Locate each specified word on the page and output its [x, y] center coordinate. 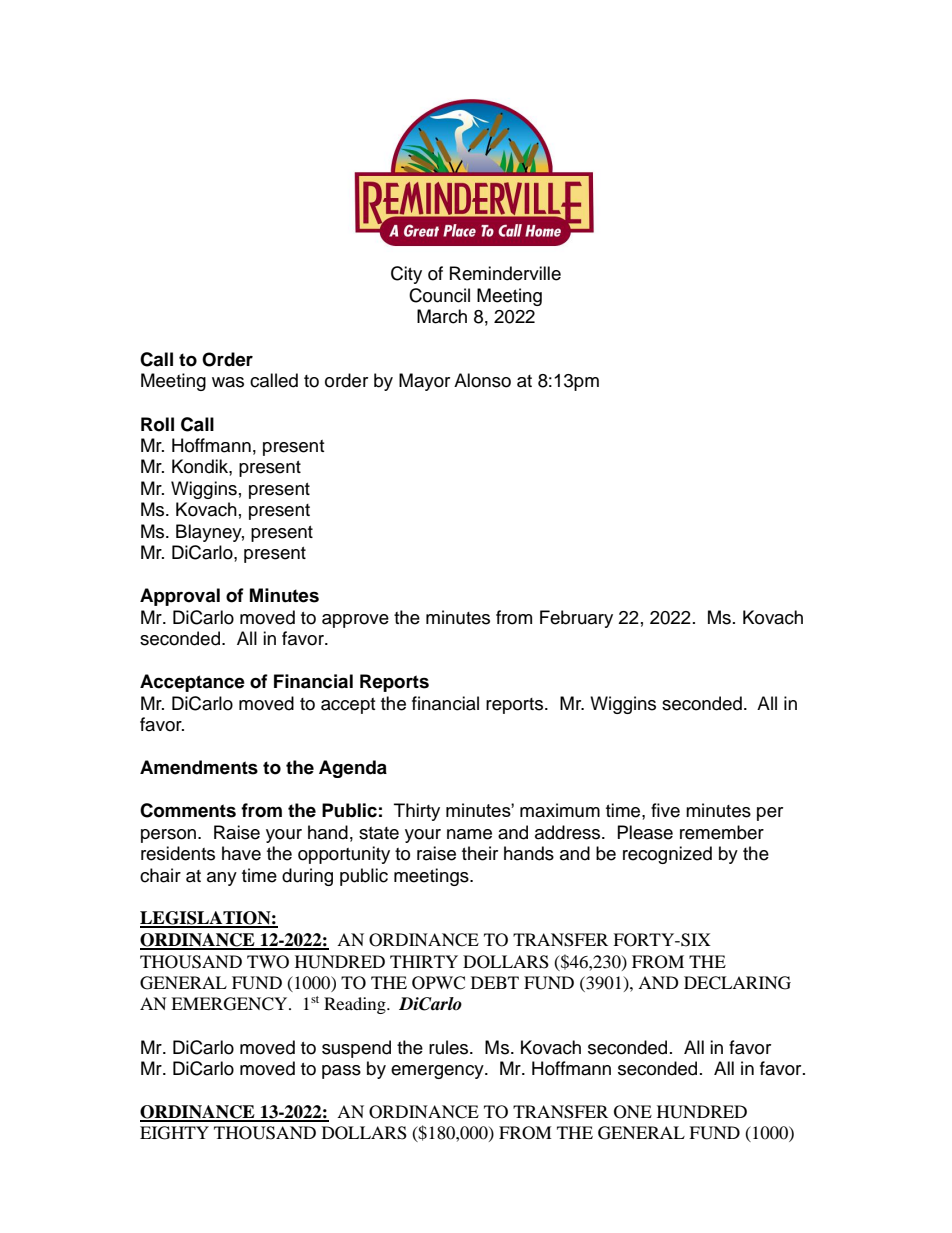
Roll [157, 424]
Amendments [199, 767]
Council [439, 295]
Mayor [424, 382]
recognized [667, 855]
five [665, 810]
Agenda [353, 769]
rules [450, 1047]
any [222, 879]
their [480, 853]
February [576, 619]
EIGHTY [174, 1133]
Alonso [482, 380]
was [228, 382]
